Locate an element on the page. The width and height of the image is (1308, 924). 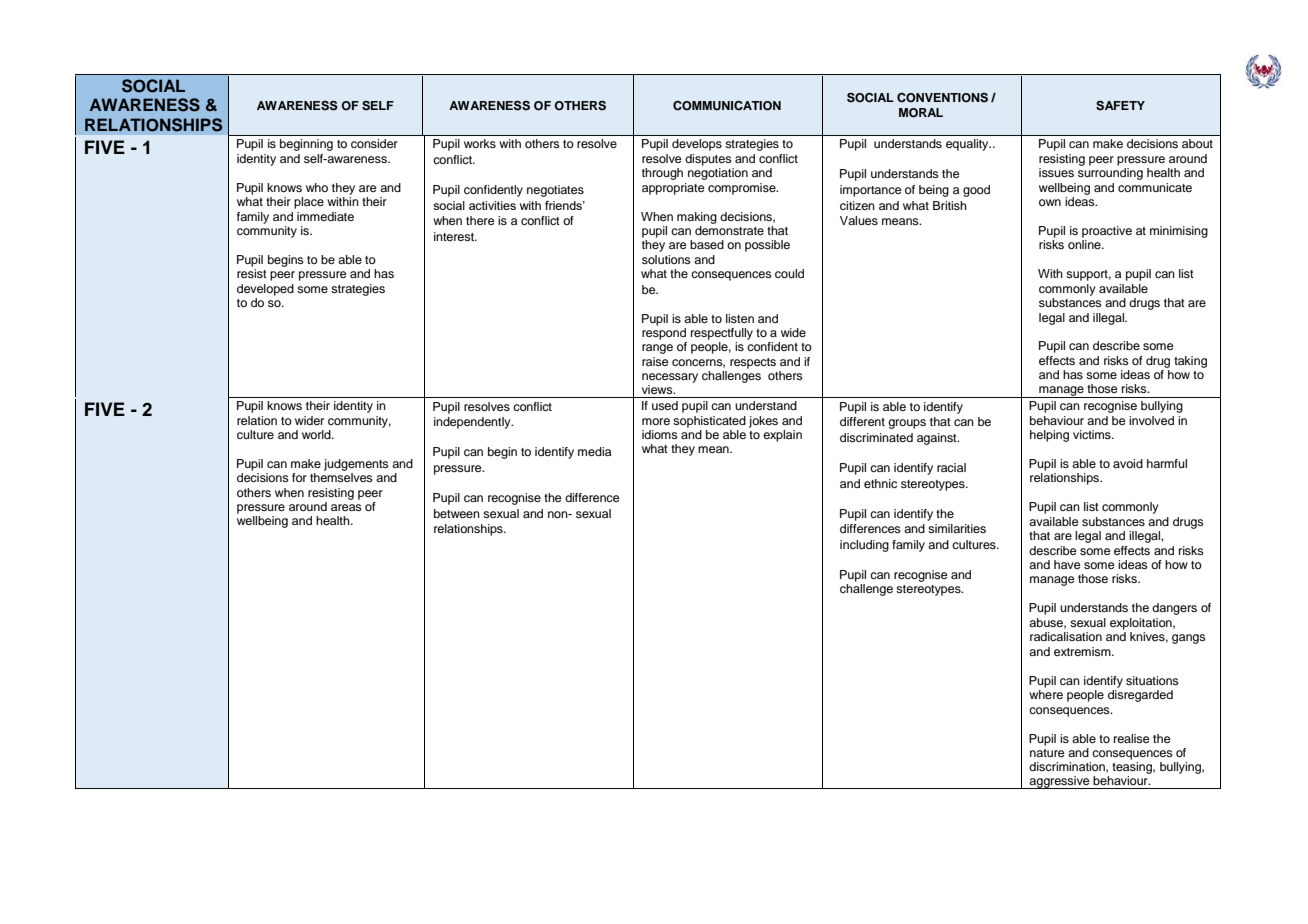
consider is located at coordinates (374, 143).
